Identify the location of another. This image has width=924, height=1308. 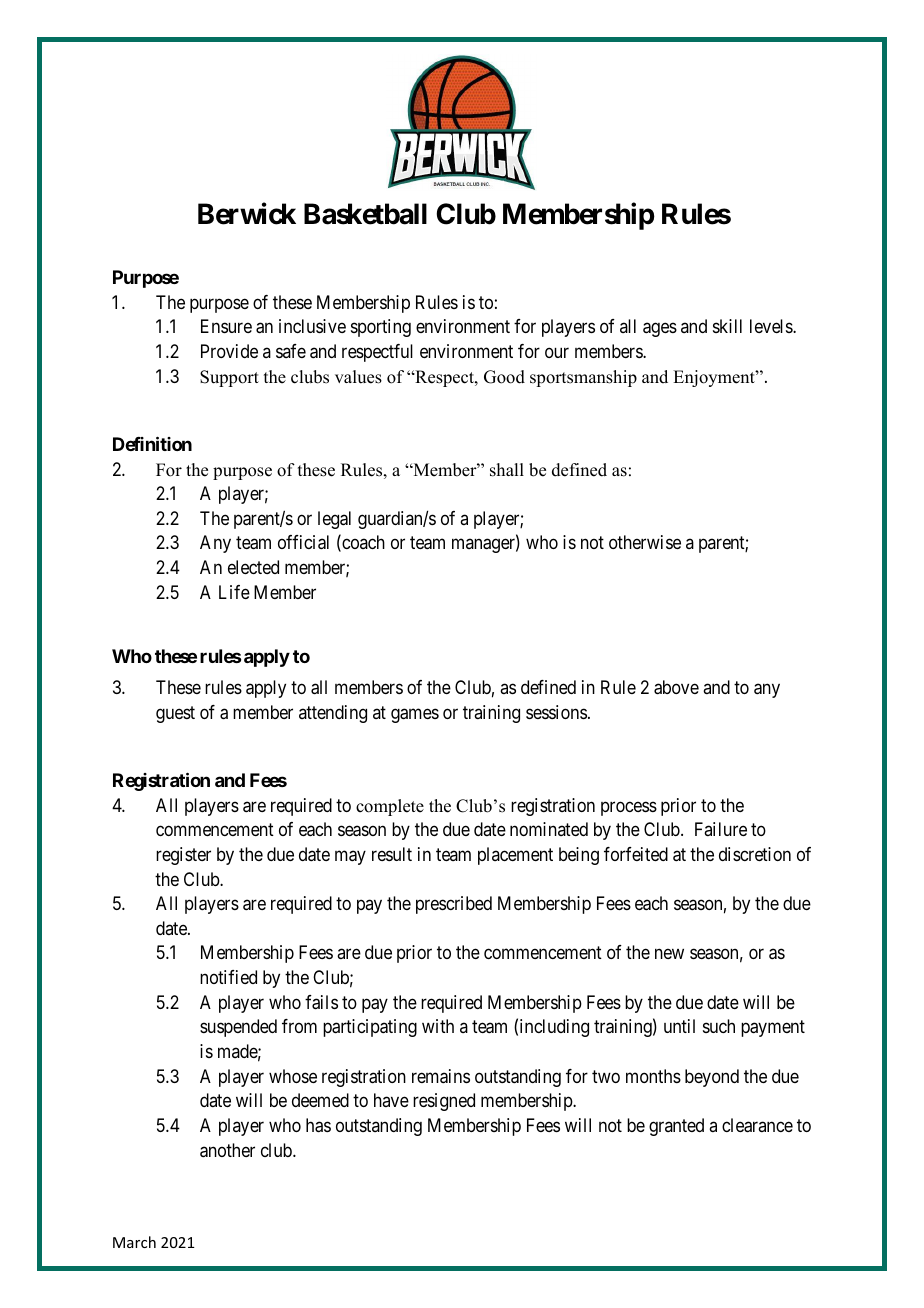
(227, 1150).
